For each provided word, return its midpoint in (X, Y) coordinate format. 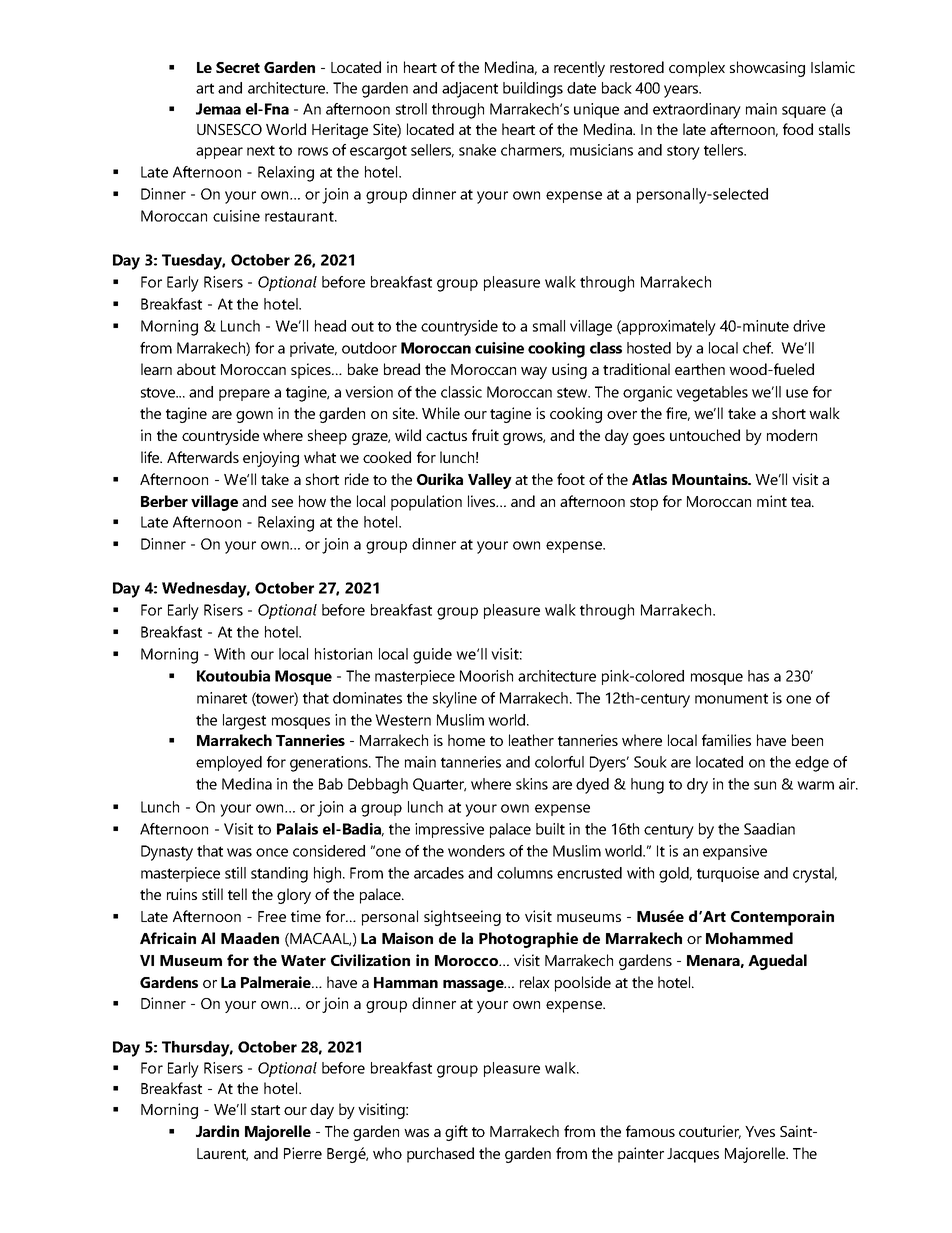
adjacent (470, 90)
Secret (238, 67)
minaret (222, 698)
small (549, 326)
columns (525, 873)
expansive (735, 852)
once (272, 852)
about (196, 369)
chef (758, 348)
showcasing (767, 69)
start (265, 1110)
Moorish (486, 676)
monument (731, 698)
